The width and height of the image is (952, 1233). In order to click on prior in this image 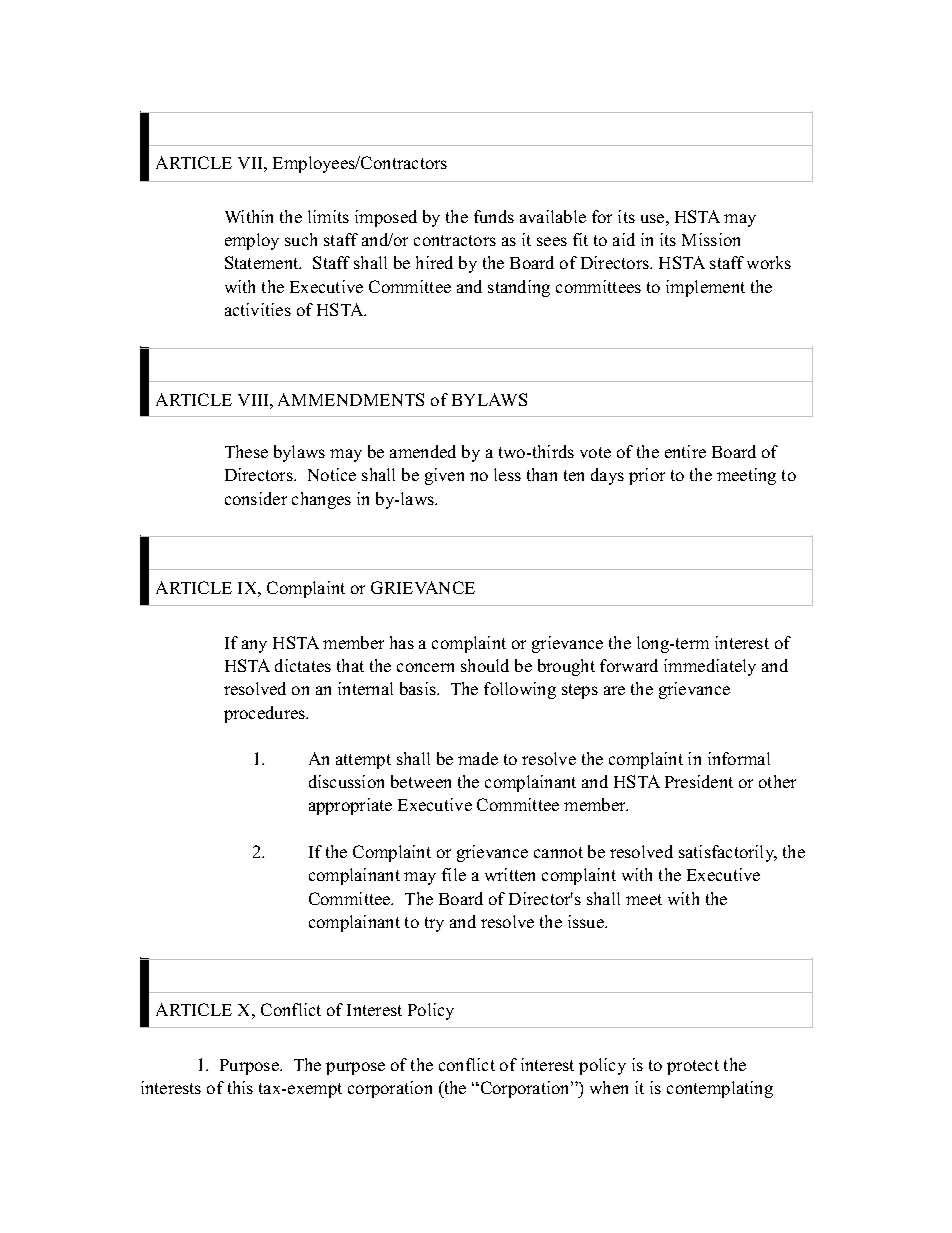, I will do `click(647, 476)`.
